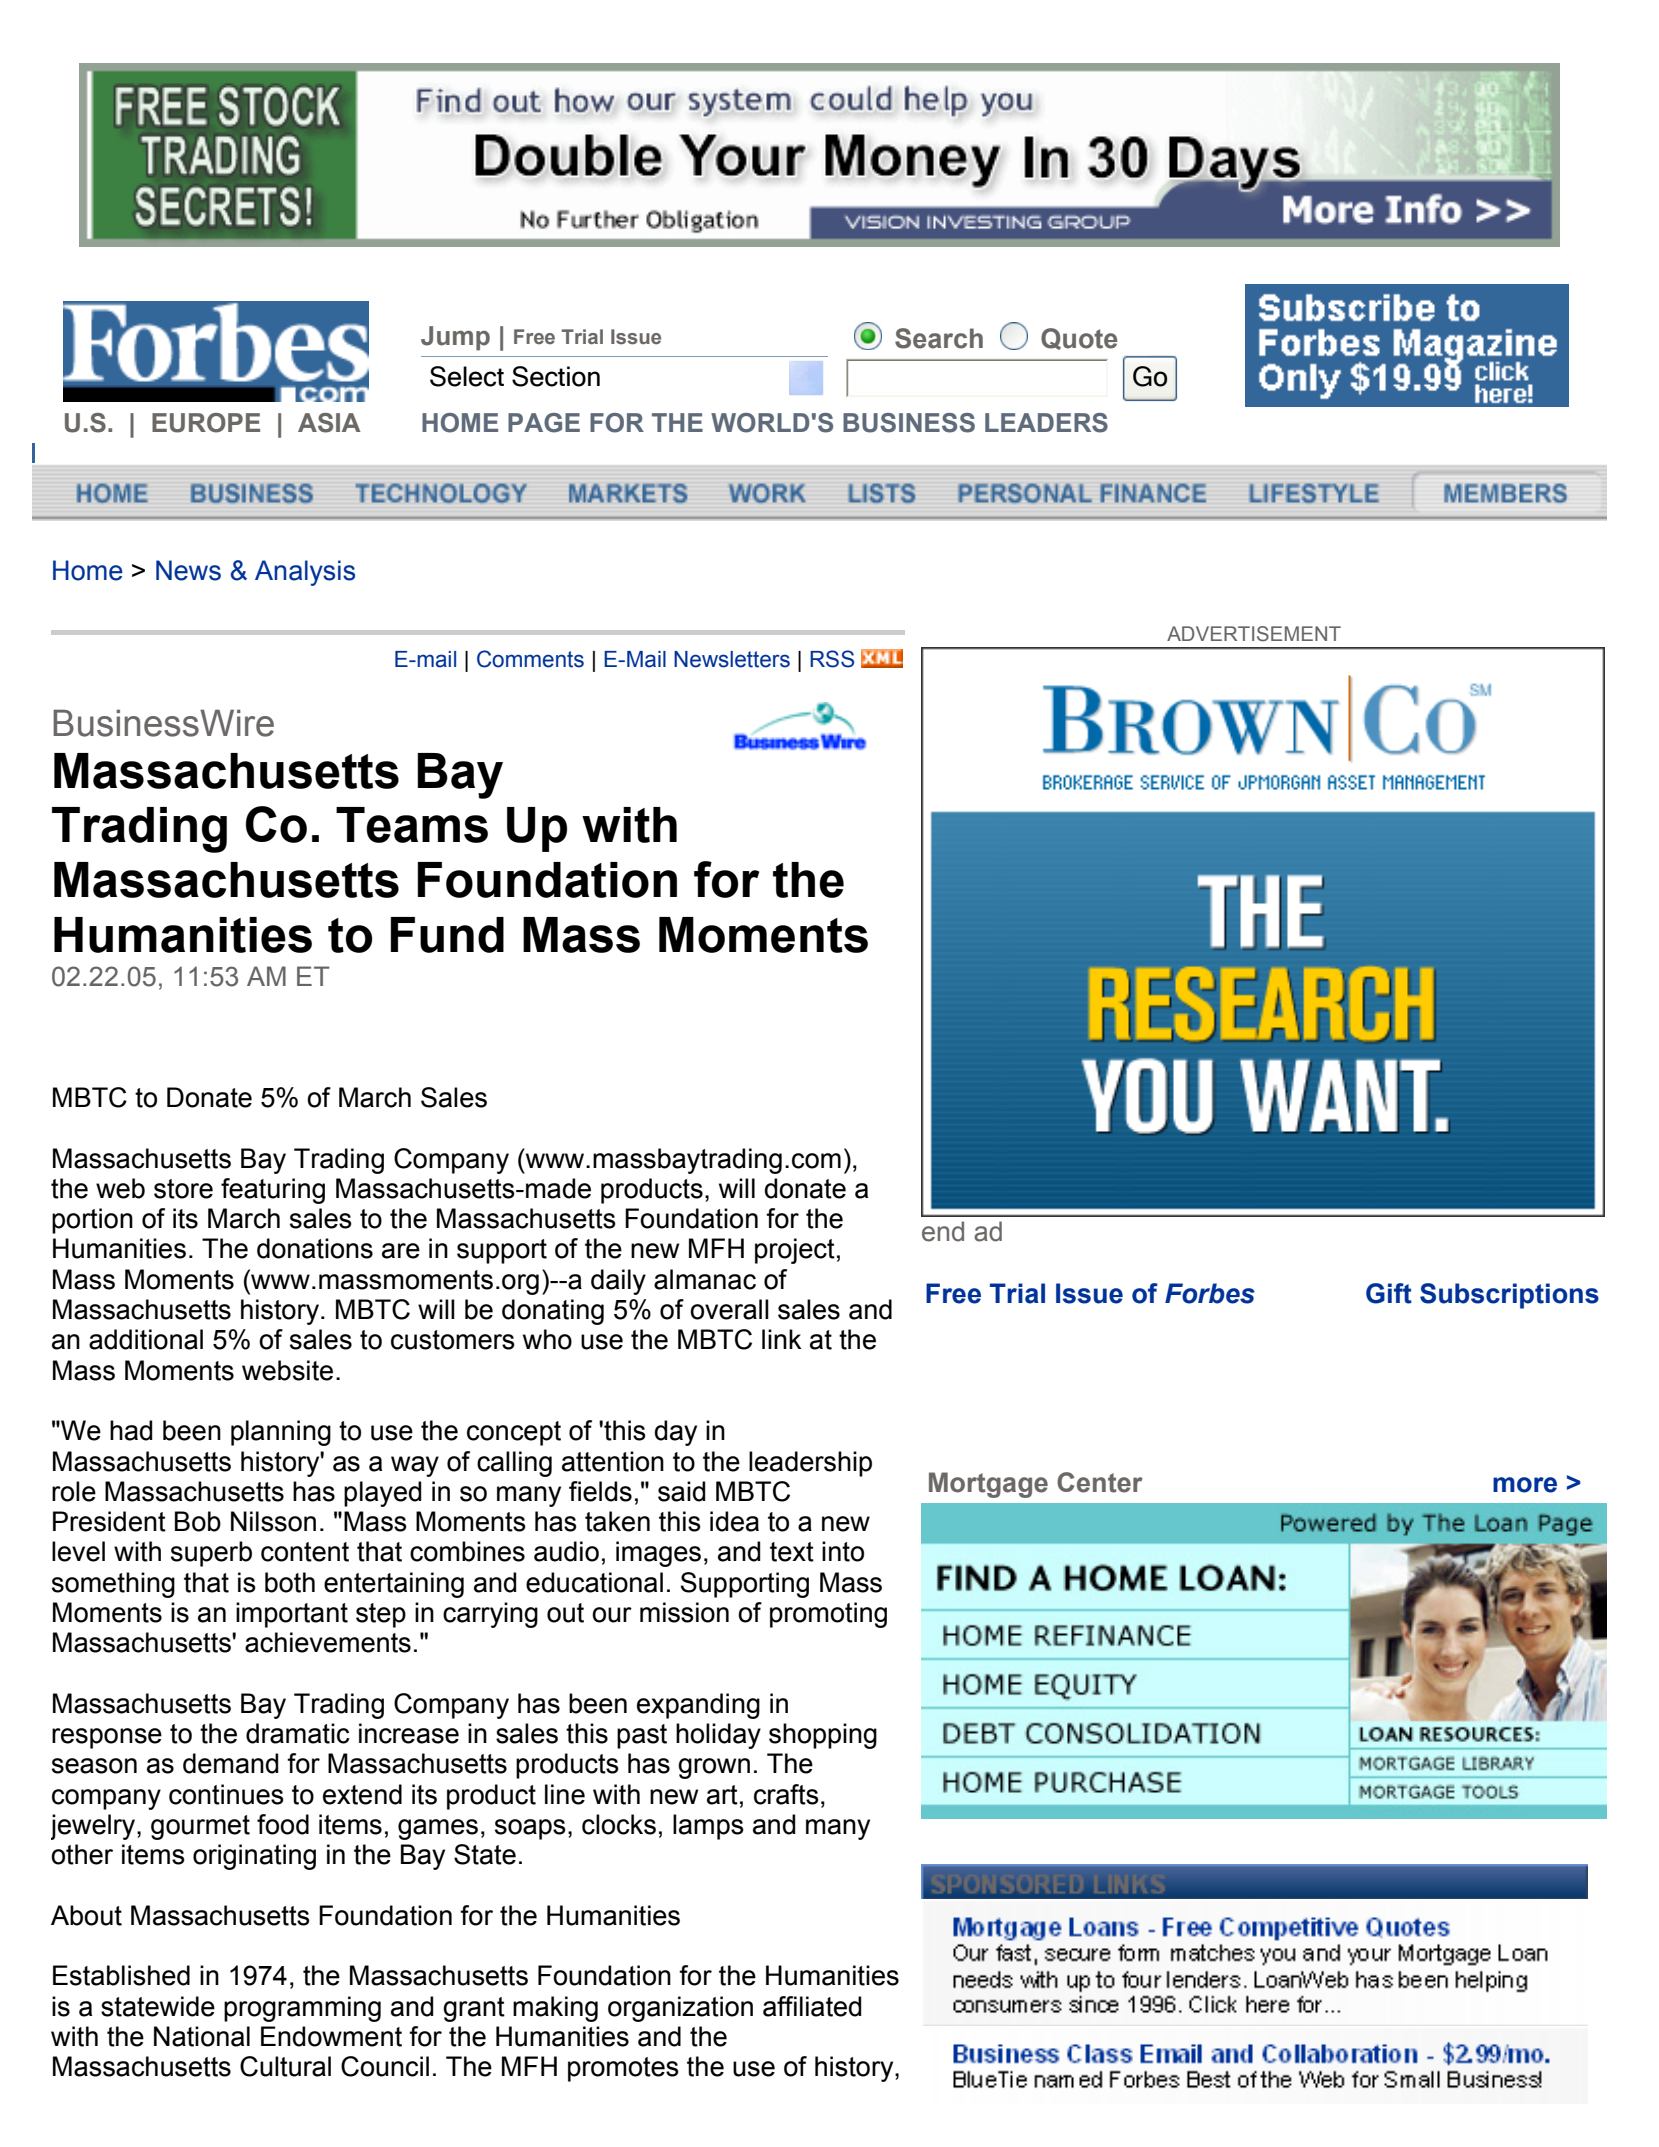  What do you see at coordinates (795, 1251) in the document?
I see `project` at bounding box center [795, 1251].
